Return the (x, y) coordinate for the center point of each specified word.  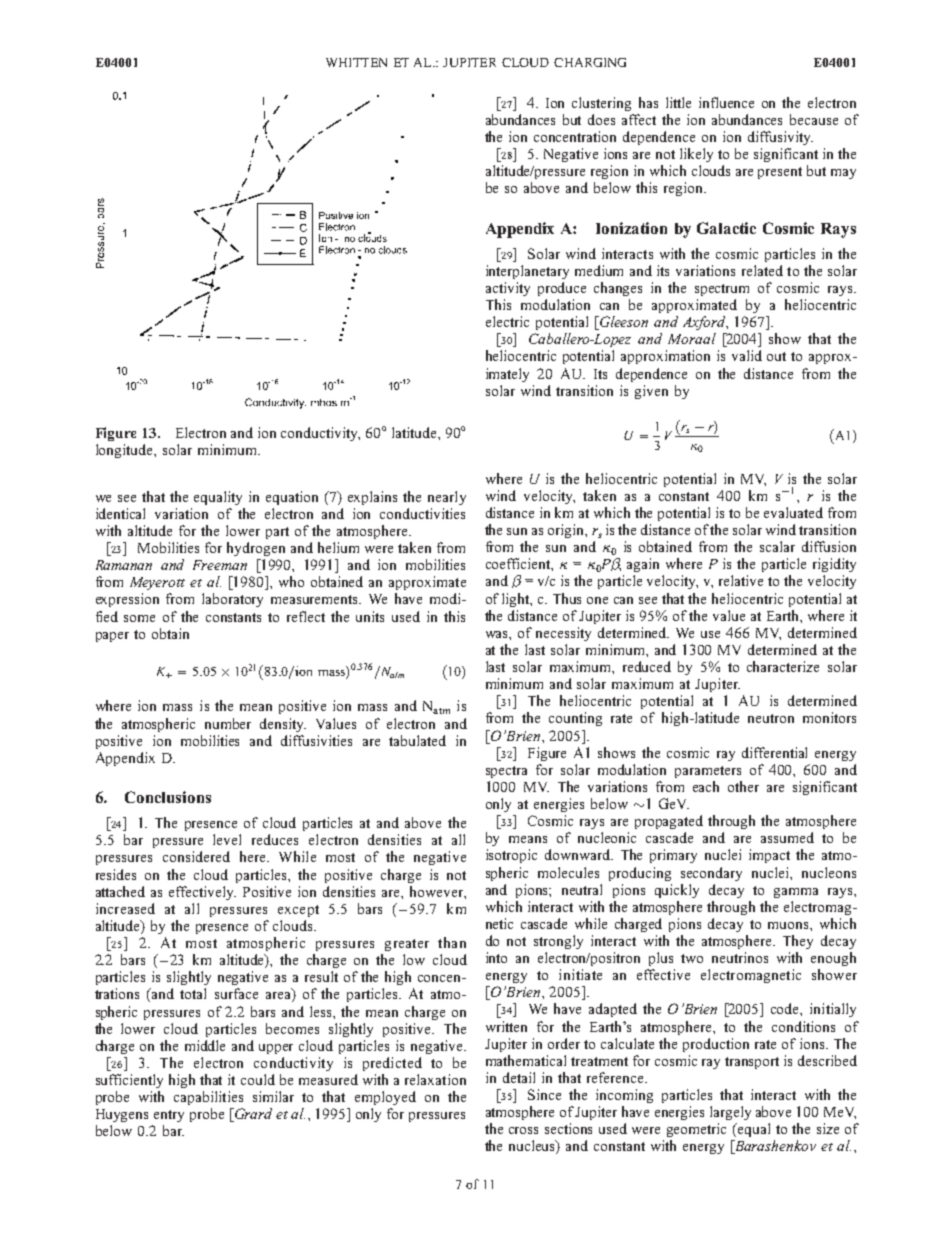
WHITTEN (356, 62)
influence (726, 102)
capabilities (208, 1098)
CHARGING (590, 62)
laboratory (232, 600)
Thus (567, 598)
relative (741, 580)
